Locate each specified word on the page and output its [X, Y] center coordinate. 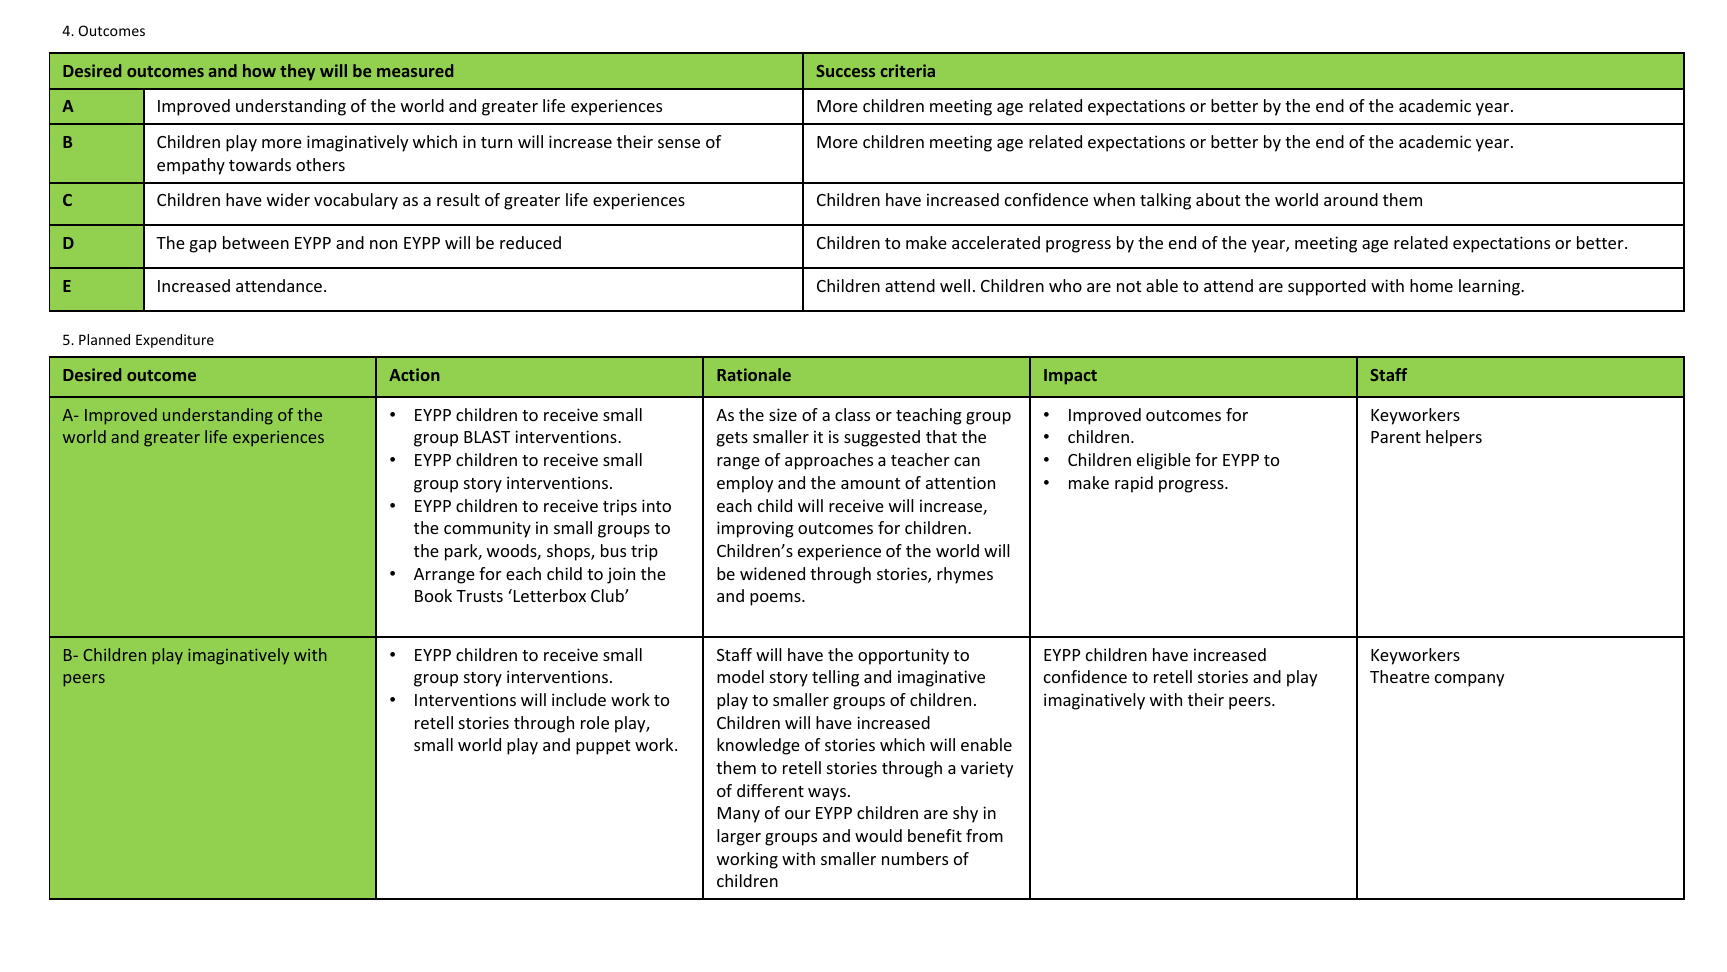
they [297, 72]
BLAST [487, 437]
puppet [603, 747]
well [955, 285]
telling [835, 678]
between [256, 242]
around [1351, 199]
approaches [829, 461]
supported [1327, 287]
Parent [1396, 437]
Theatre [1400, 676]
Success [845, 71]
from [984, 835]
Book [433, 595]
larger [739, 837]
